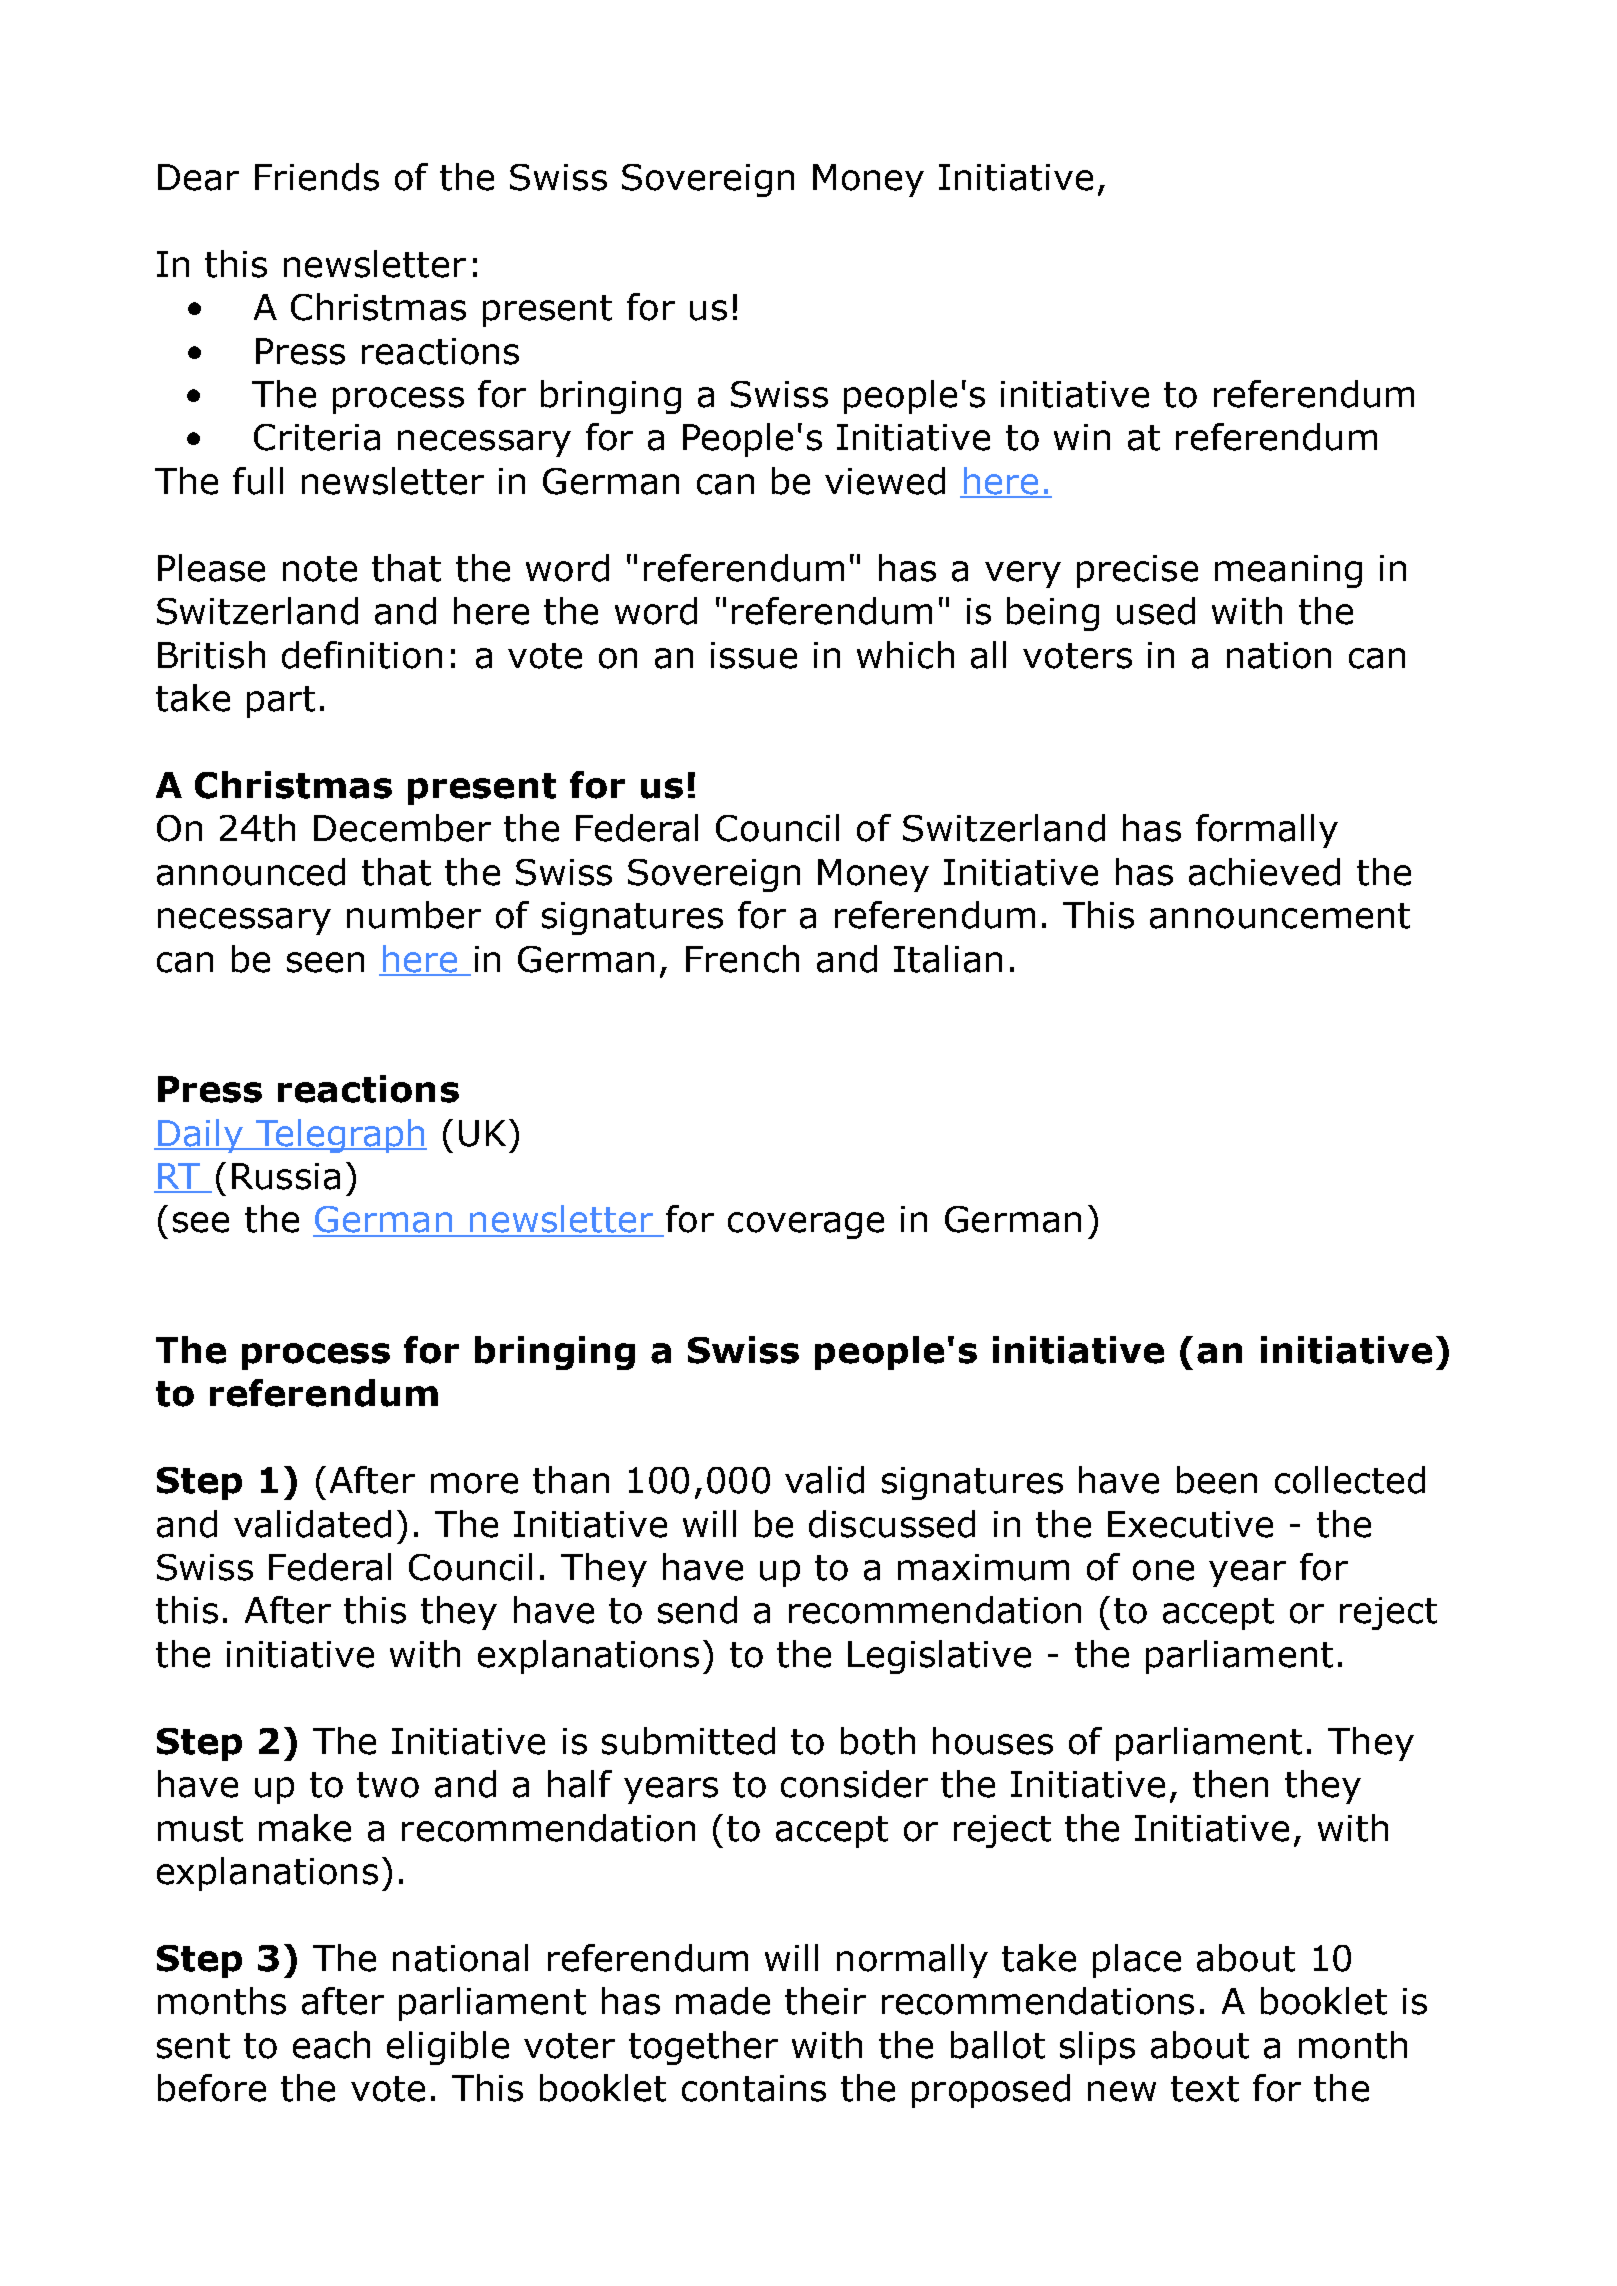 The image size is (1617, 2286). What do you see at coordinates (806, 1225) in the document?
I see `coverage` at bounding box center [806, 1225].
